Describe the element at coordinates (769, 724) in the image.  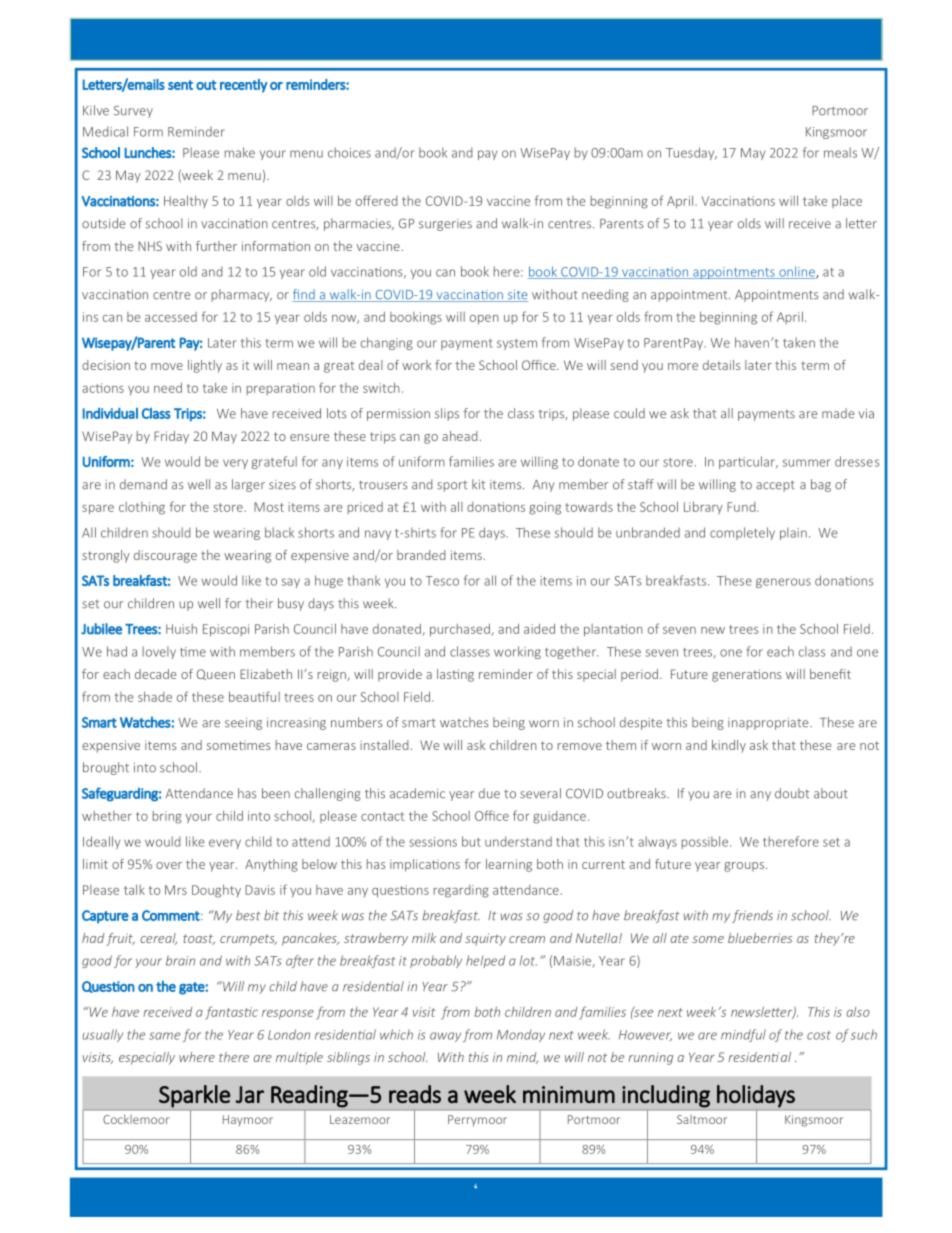
I see `inappropriate` at that location.
